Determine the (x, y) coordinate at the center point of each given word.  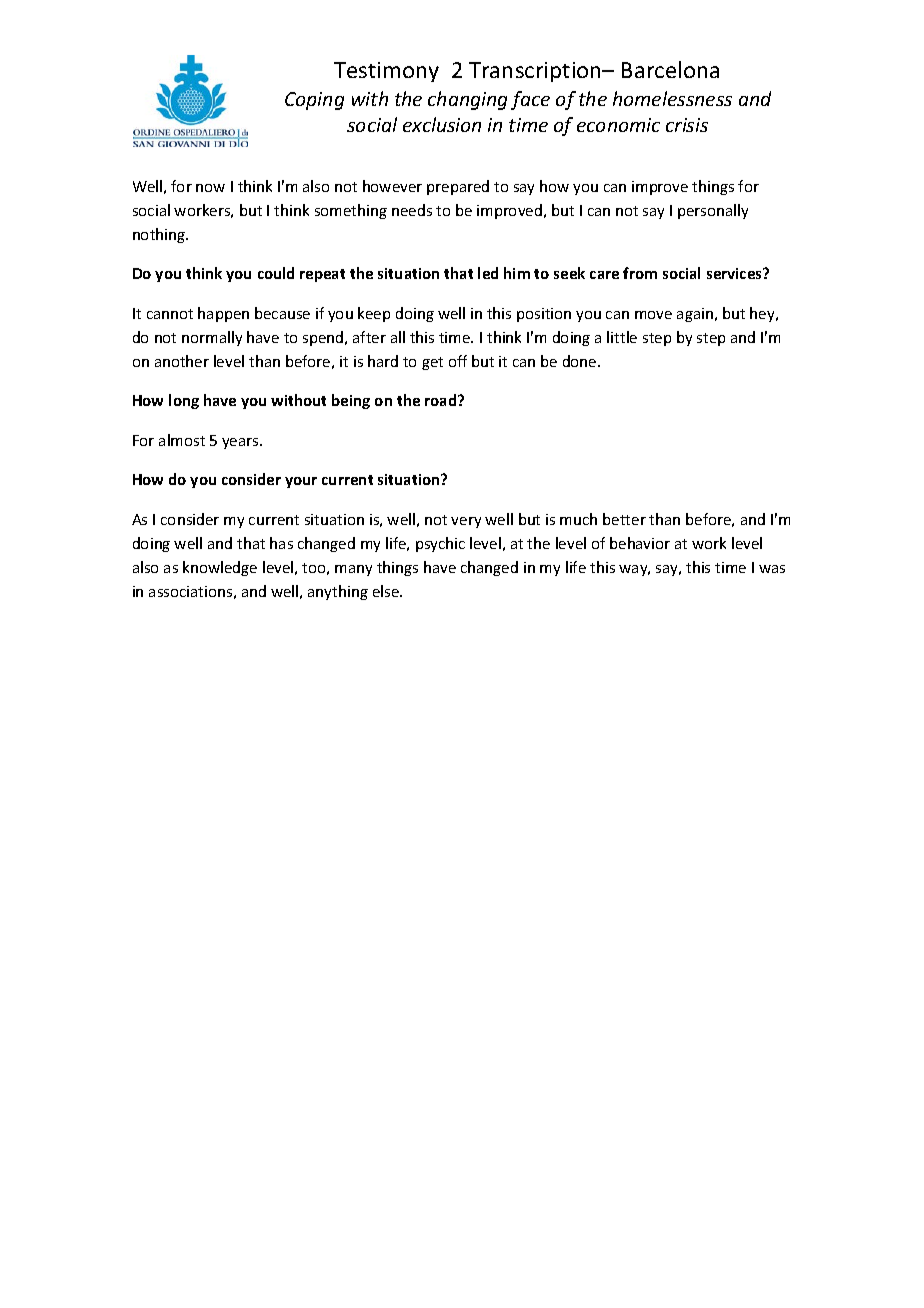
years (241, 443)
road (442, 400)
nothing (160, 235)
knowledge (220, 568)
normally (212, 338)
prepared (458, 187)
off (458, 361)
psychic (440, 544)
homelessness (672, 98)
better (624, 519)
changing (467, 100)
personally (713, 211)
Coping (314, 101)
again (695, 315)
